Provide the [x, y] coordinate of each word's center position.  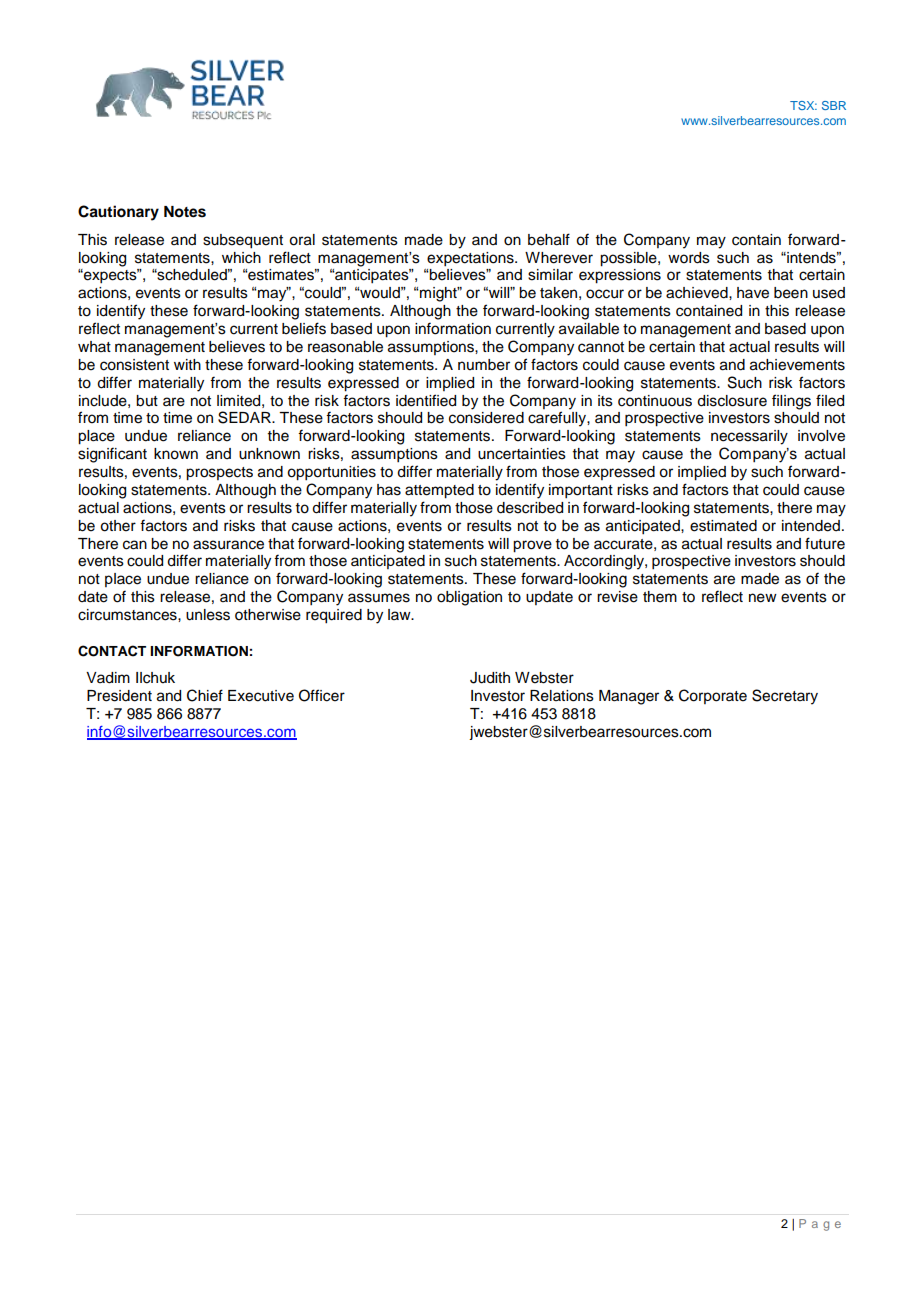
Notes [185, 212]
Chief [205, 695]
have [753, 293]
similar [550, 275]
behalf [549, 239]
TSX [803, 105]
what [94, 346]
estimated [723, 526]
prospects [219, 474]
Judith [490, 678]
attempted [439, 491]
